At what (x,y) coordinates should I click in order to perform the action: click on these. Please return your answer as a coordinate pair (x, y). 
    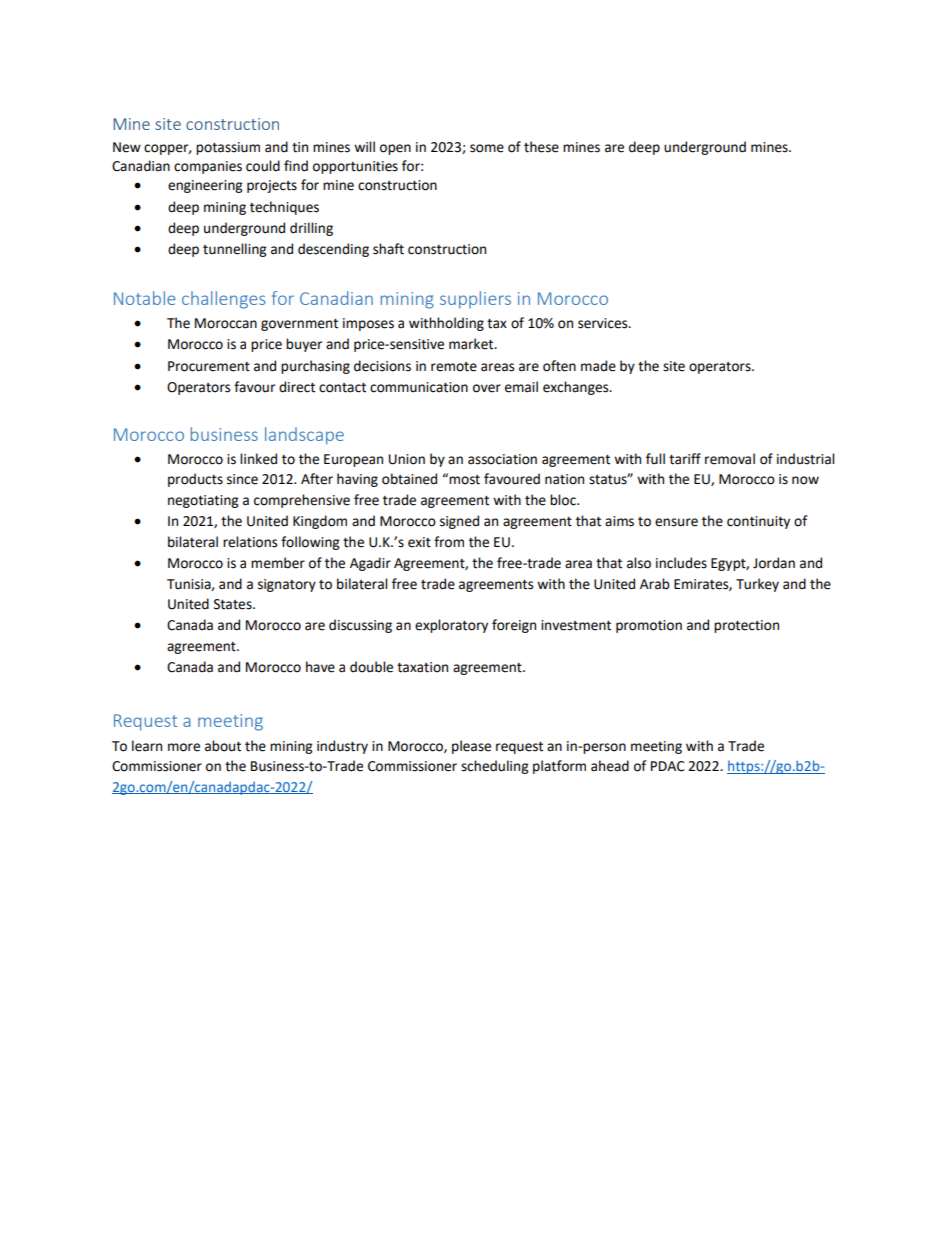
    Looking at the image, I should click on (541, 147).
